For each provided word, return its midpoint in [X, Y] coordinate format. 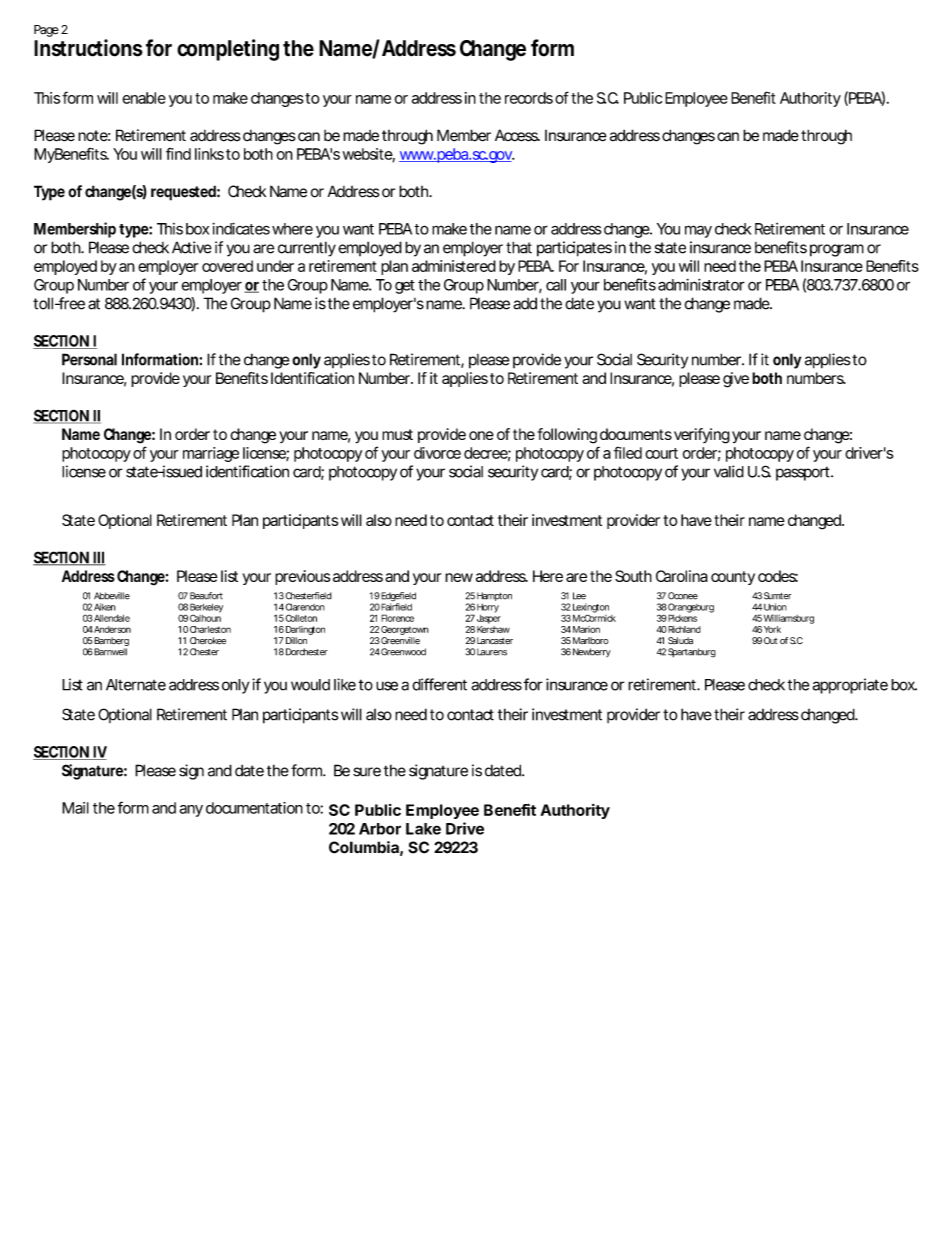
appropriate [850, 686]
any [191, 811]
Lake [423, 829]
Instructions [88, 48]
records [529, 98]
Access [517, 135]
